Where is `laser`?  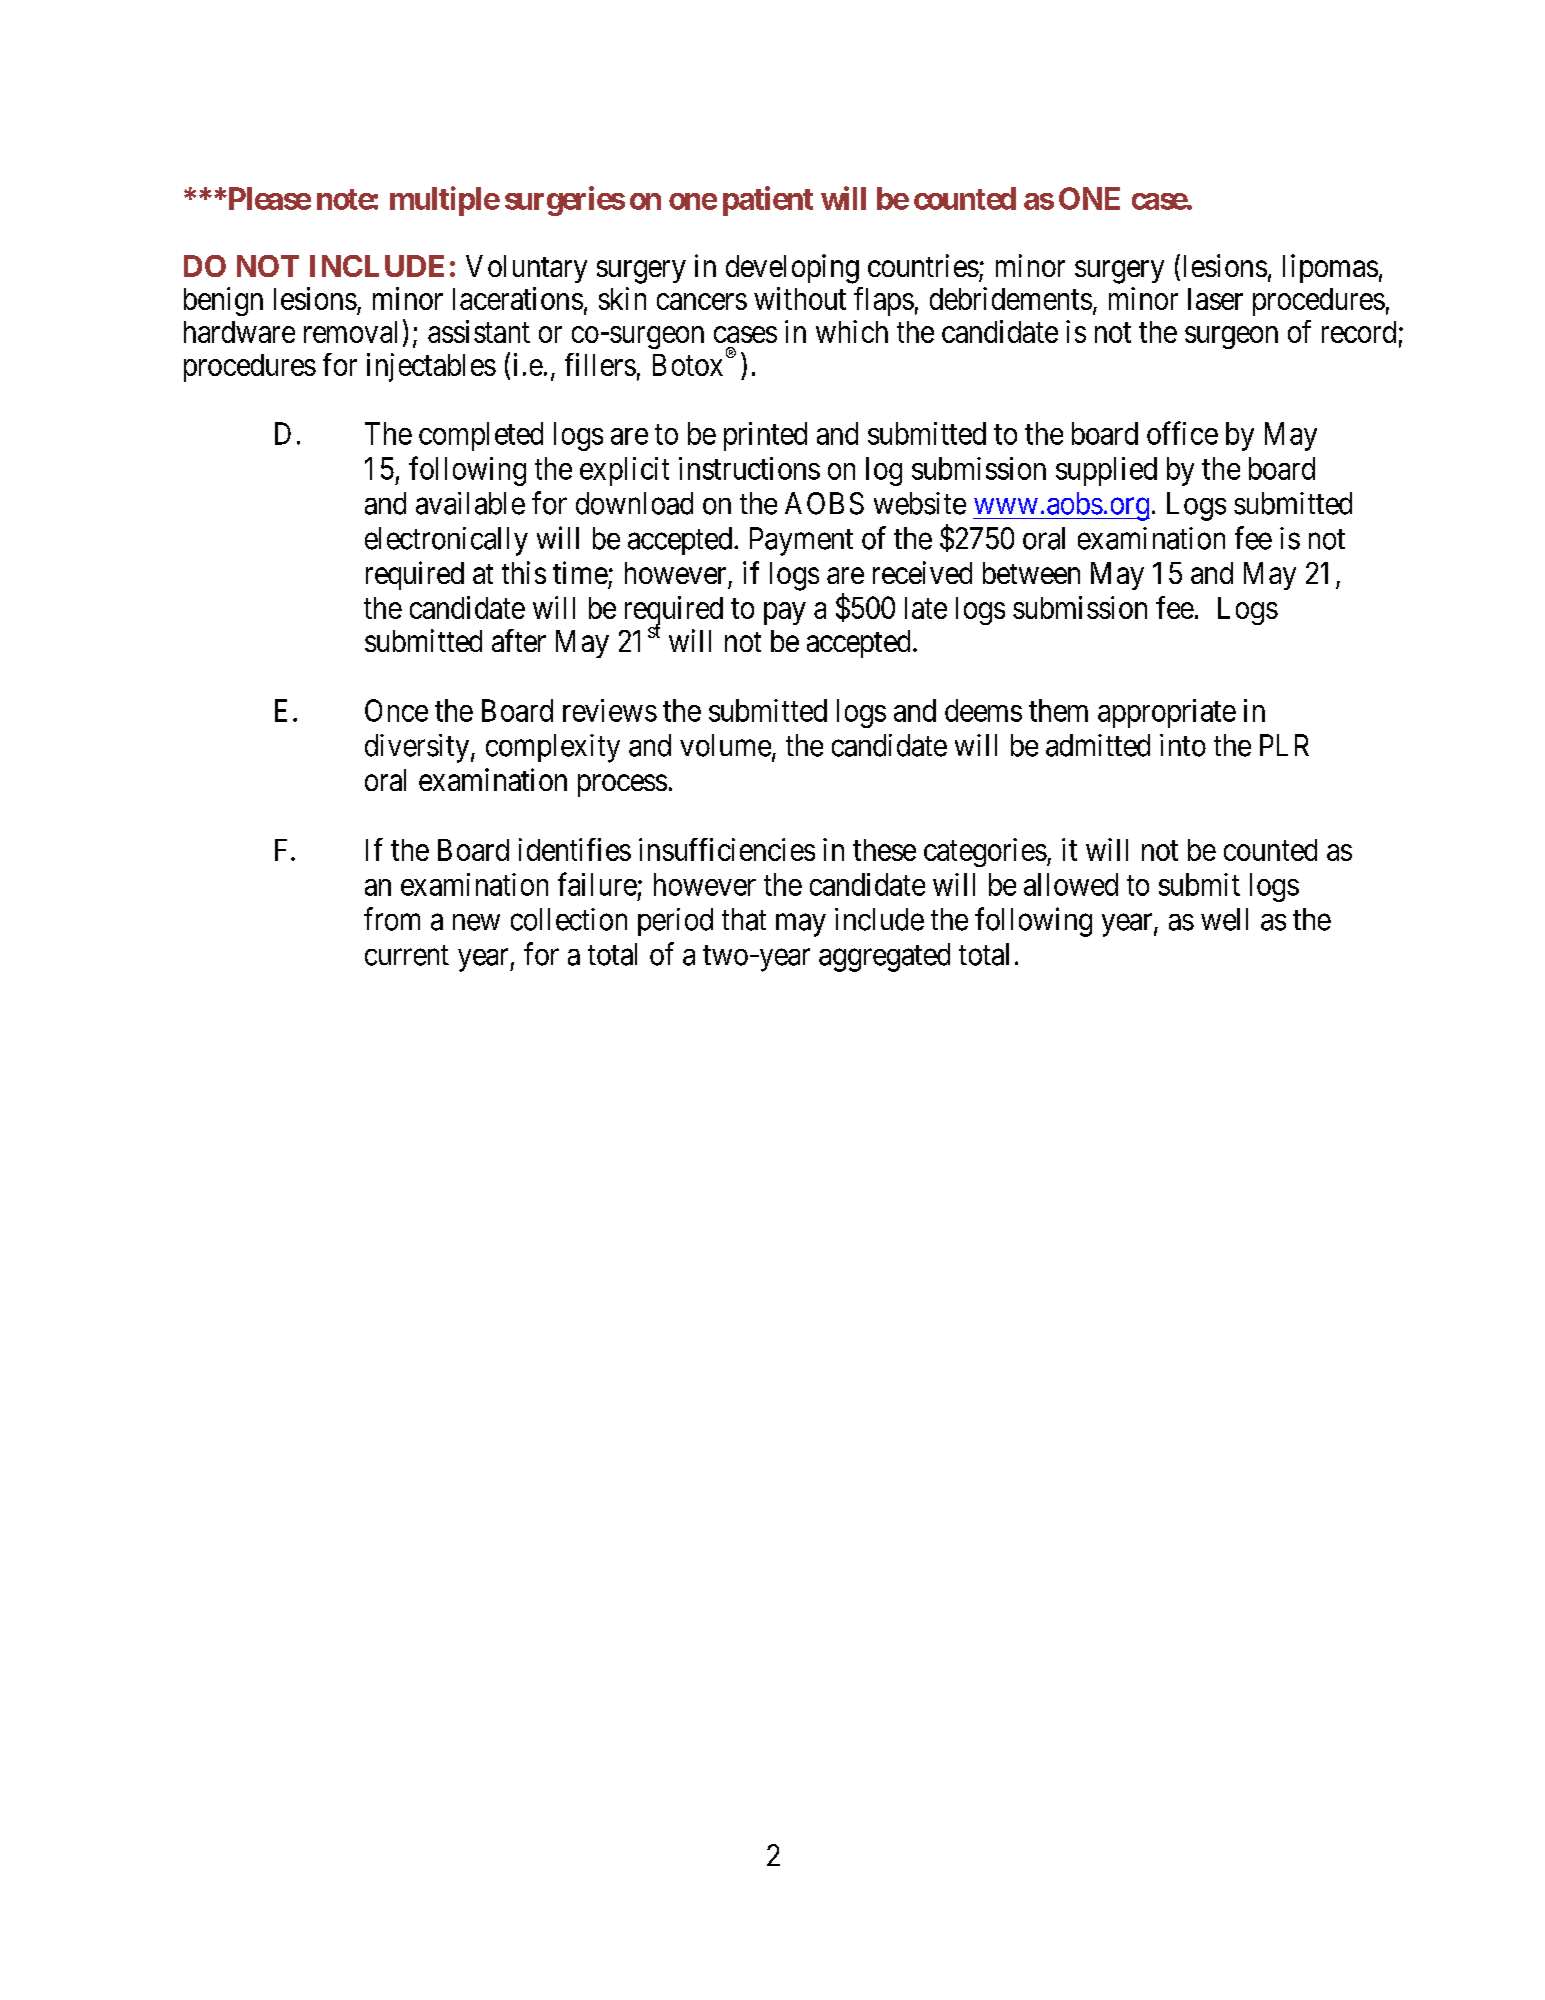
laser is located at coordinates (1215, 299).
